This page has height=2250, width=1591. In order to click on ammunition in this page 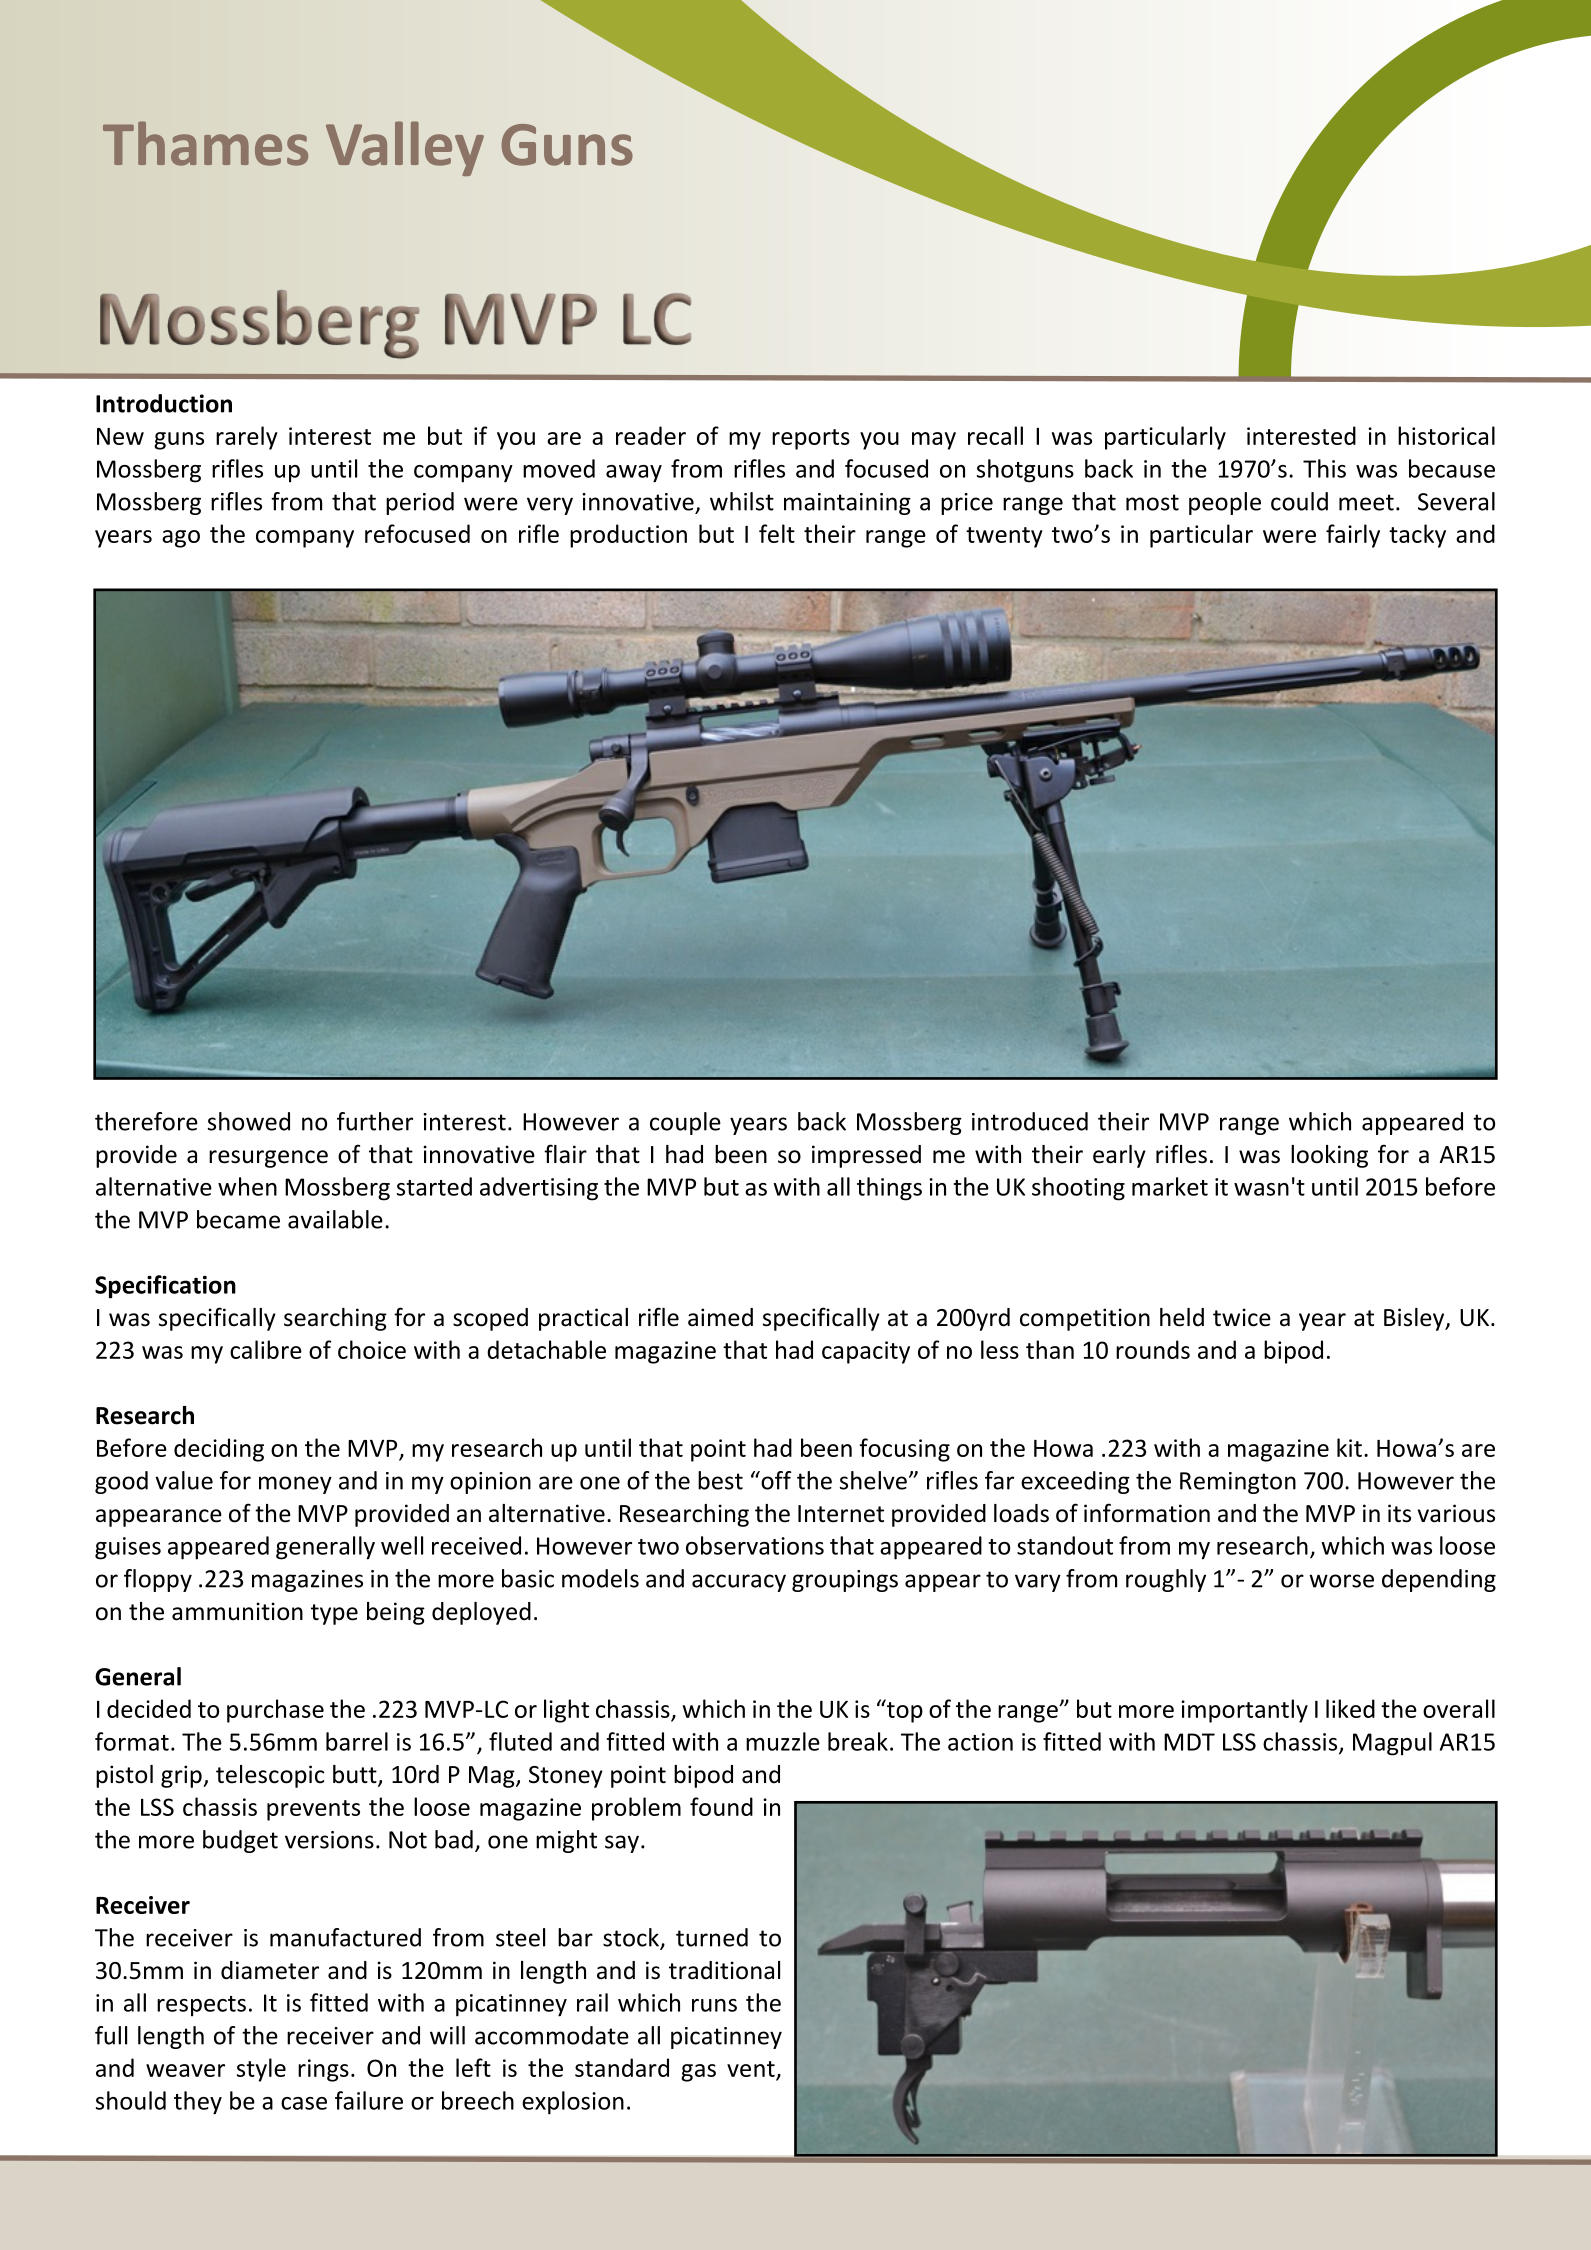, I will do `click(237, 1611)`.
